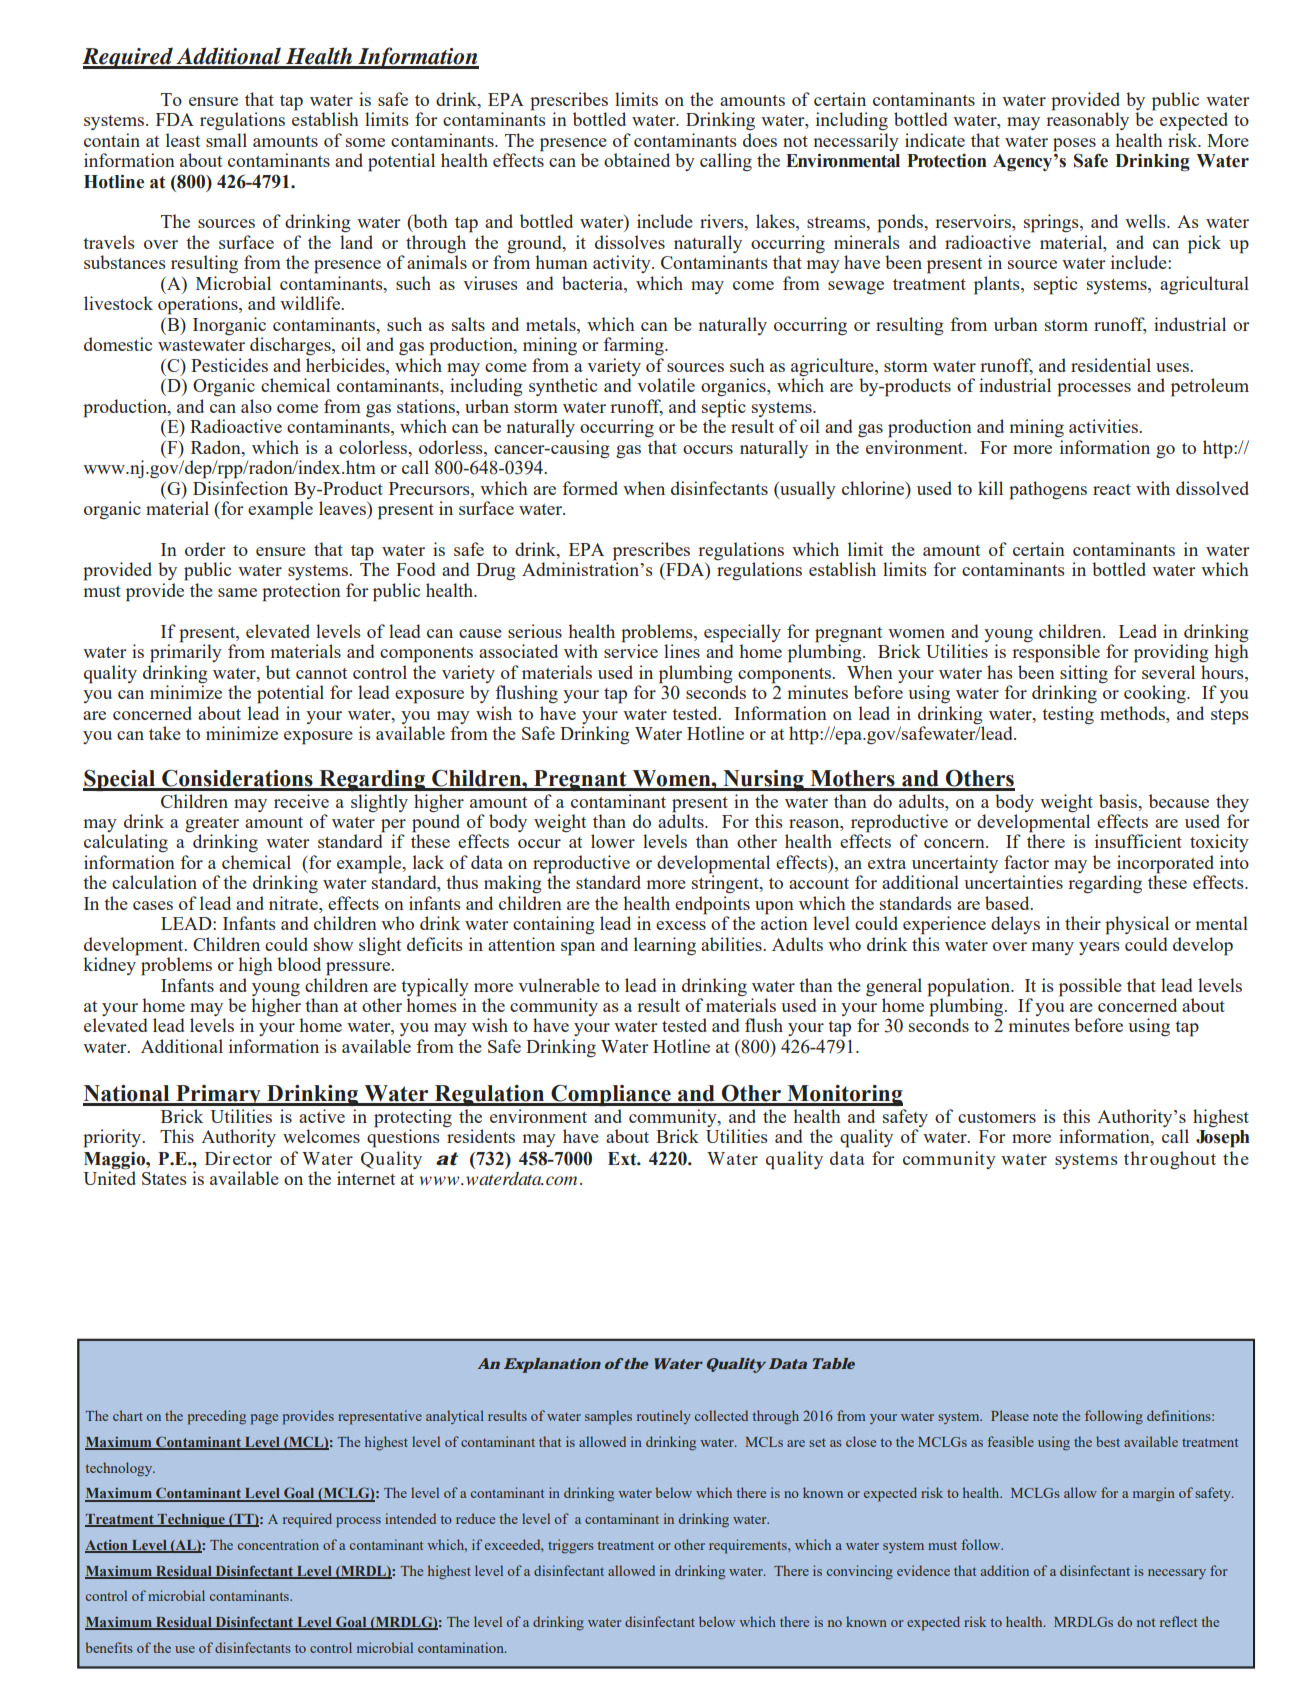  What do you see at coordinates (218, 1095) in the image?
I see `Primary` at bounding box center [218, 1095].
